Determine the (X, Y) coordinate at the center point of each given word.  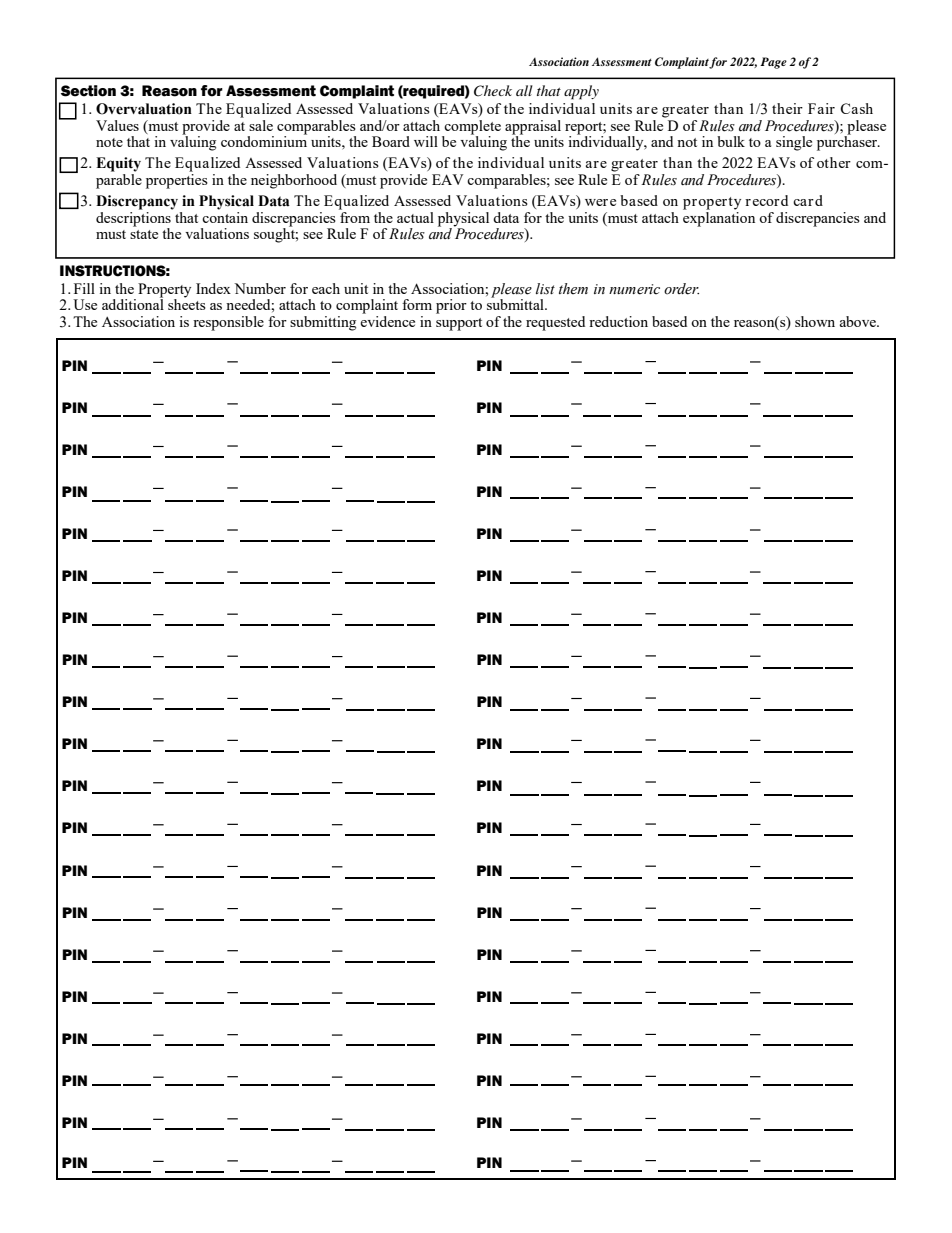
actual (415, 217)
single (794, 143)
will (426, 141)
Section (88, 91)
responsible (228, 323)
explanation (719, 218)
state (144, 234)
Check (493, 91)
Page (773, 63)
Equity (118, 164)
